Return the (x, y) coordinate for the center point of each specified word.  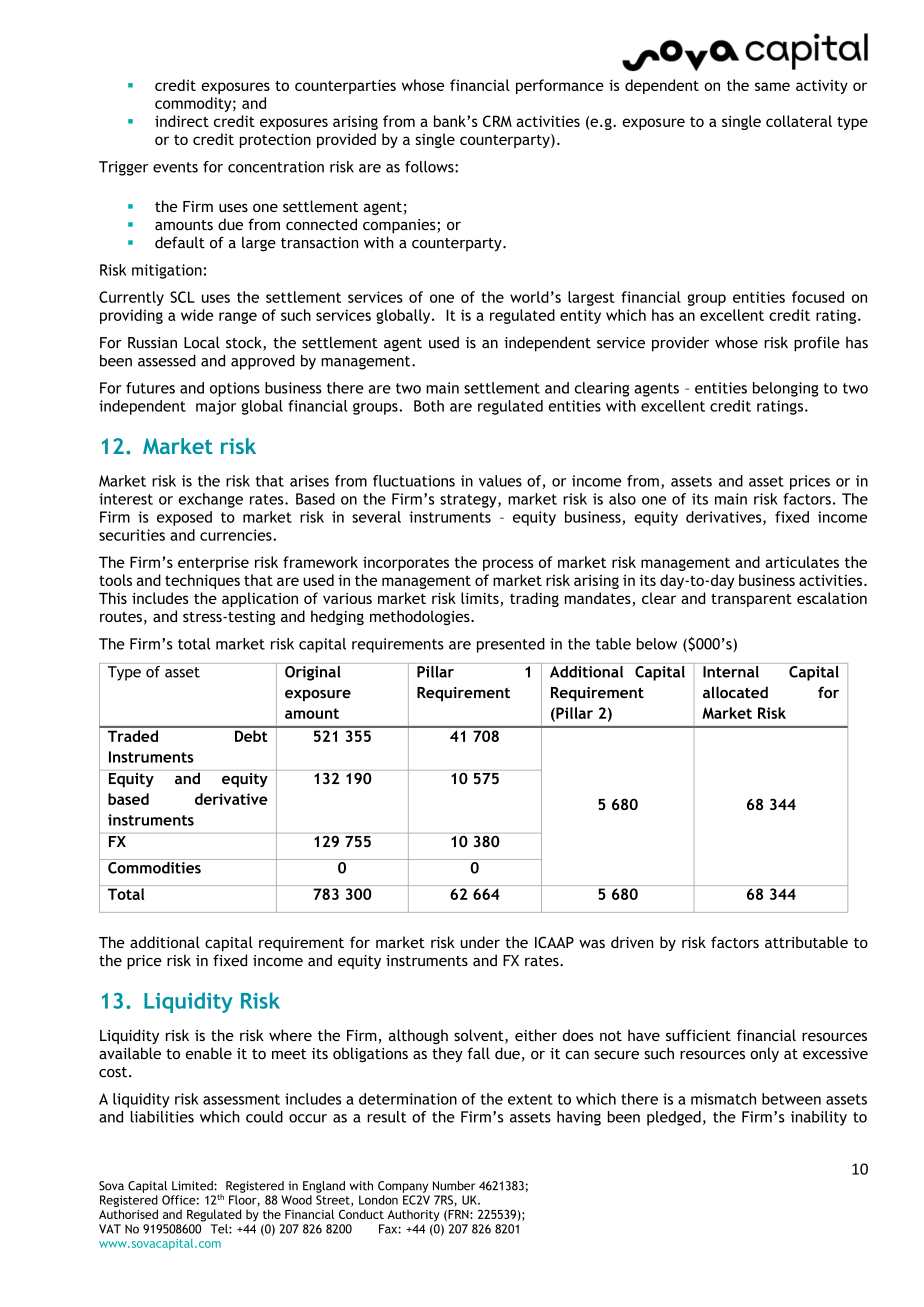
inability (819, 1118)
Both (429, 406)
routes (121, 617)
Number (454, 1186)
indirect (182, 121)
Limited (193, 1186)
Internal (731, 670)
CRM (497, 121)
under (480, 942)
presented (511, 645)
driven (632, 942)
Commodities (154, 866)
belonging (785, 389)
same (772, 86)
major (216, 407)
